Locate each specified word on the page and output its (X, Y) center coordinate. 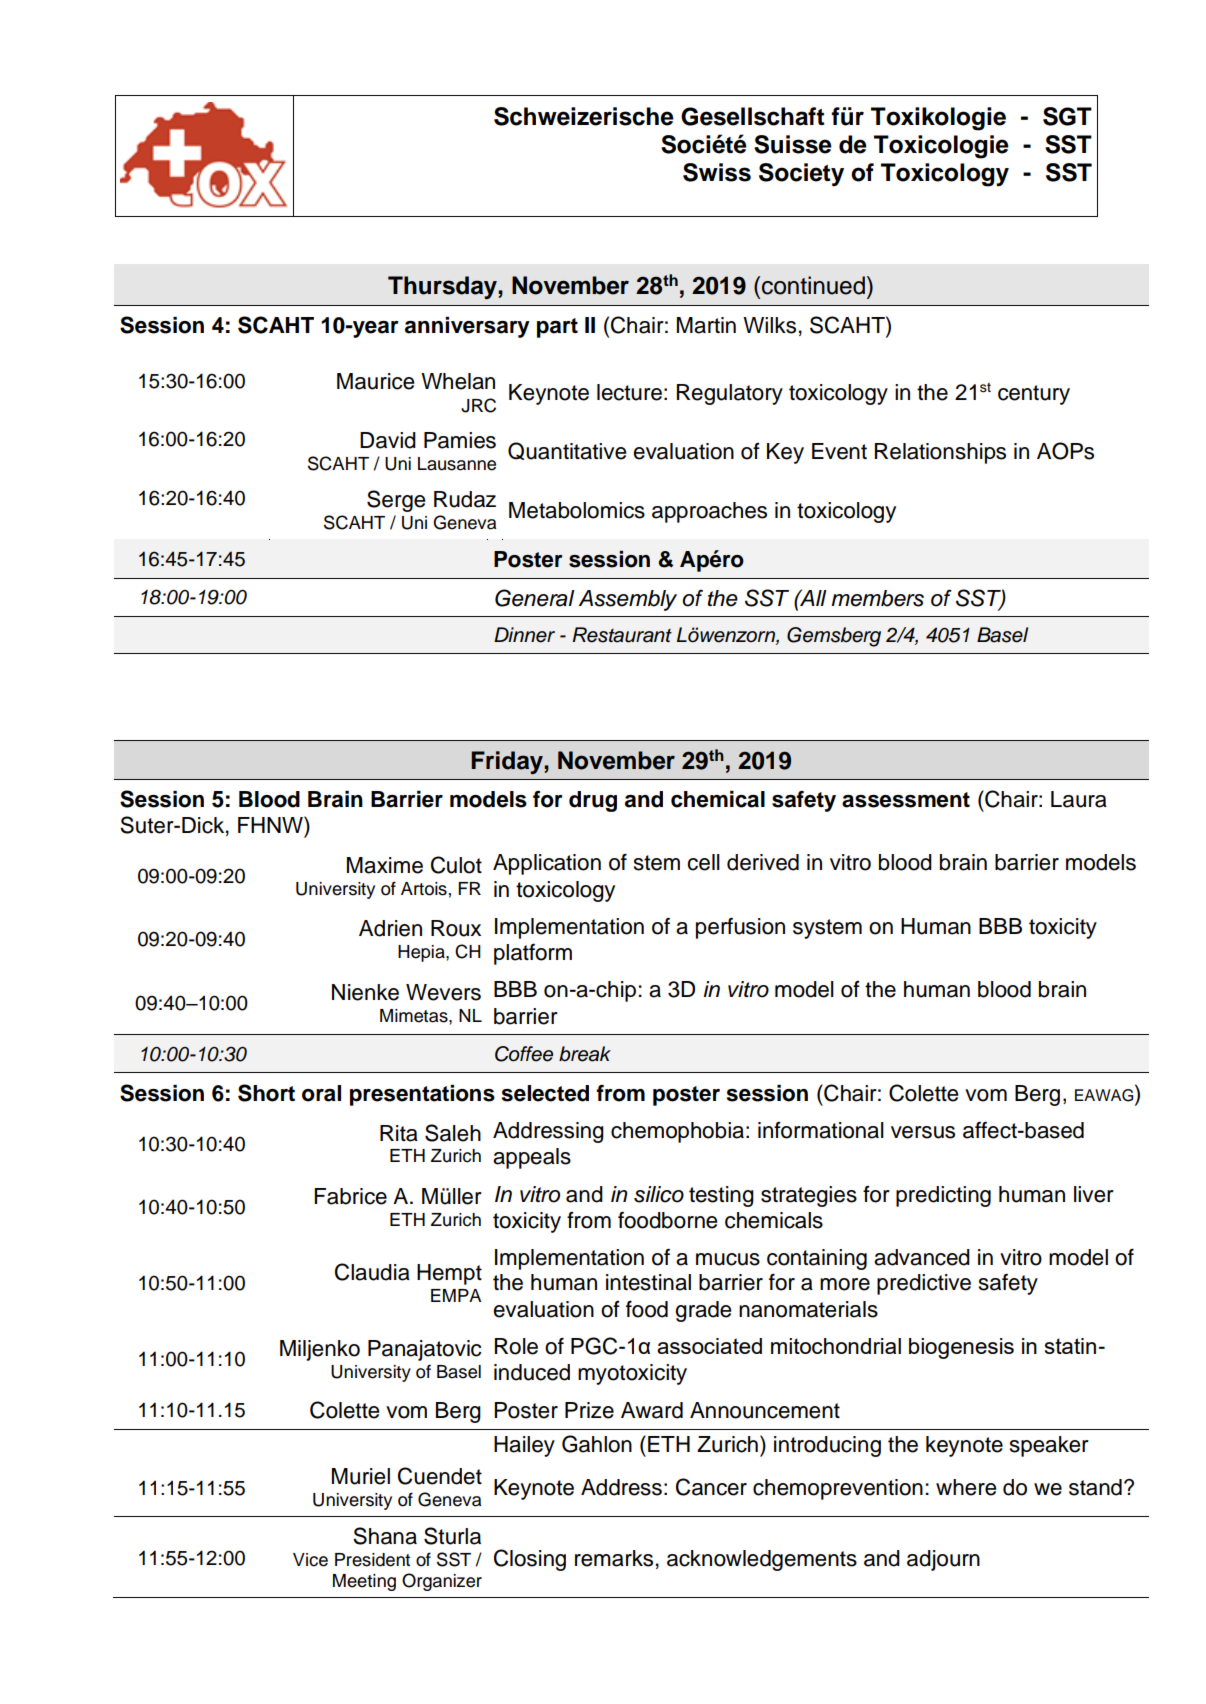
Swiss (717, 172)
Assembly (627, 600)
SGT (1067, 116)
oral (321, 1093)
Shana (385, 1536)
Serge (396, 501)
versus (923, 1132)
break (585, 1054)
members (877, 598)
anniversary (467, 327)
